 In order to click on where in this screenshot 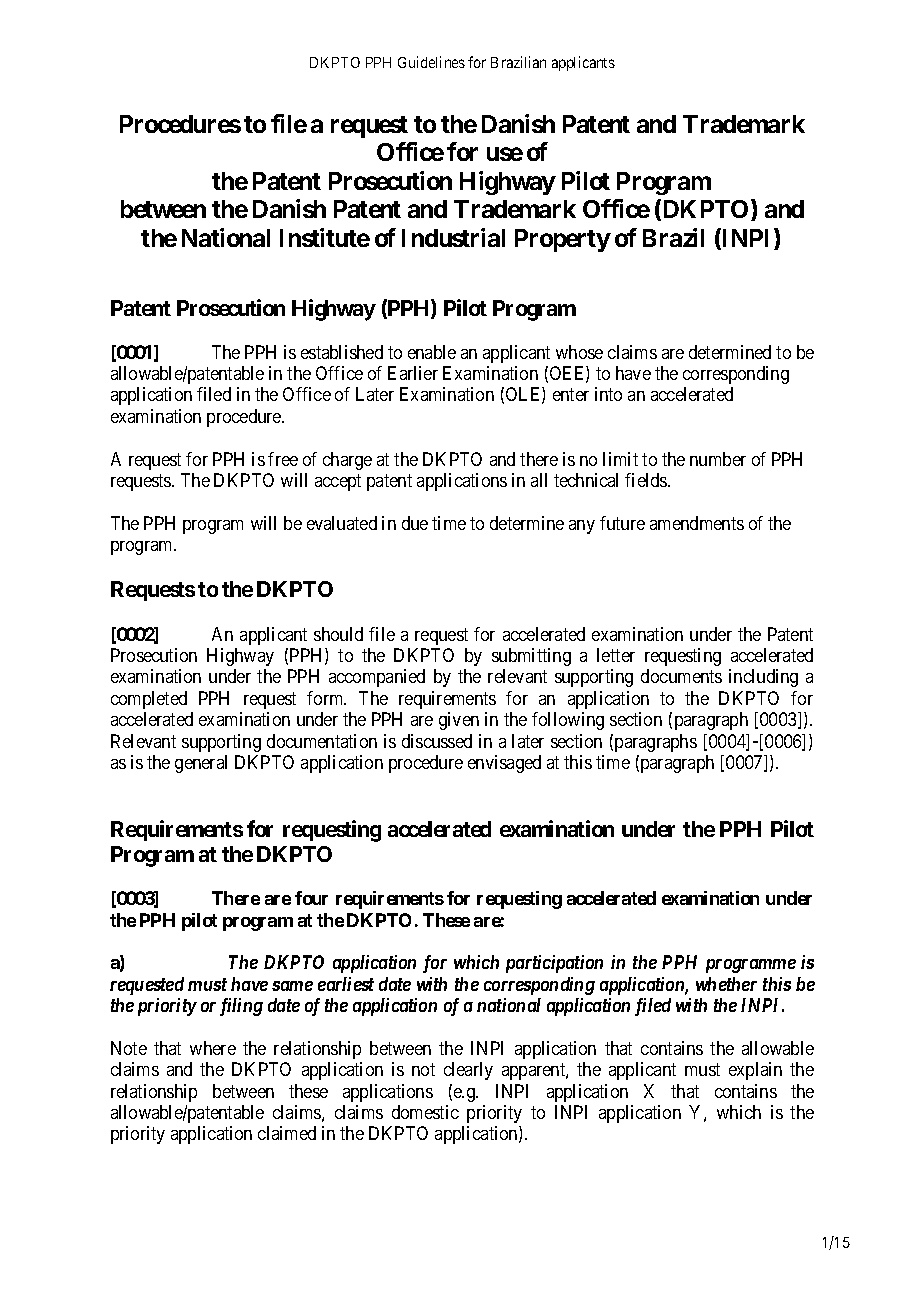, I will do `click(213, 1048)`.
